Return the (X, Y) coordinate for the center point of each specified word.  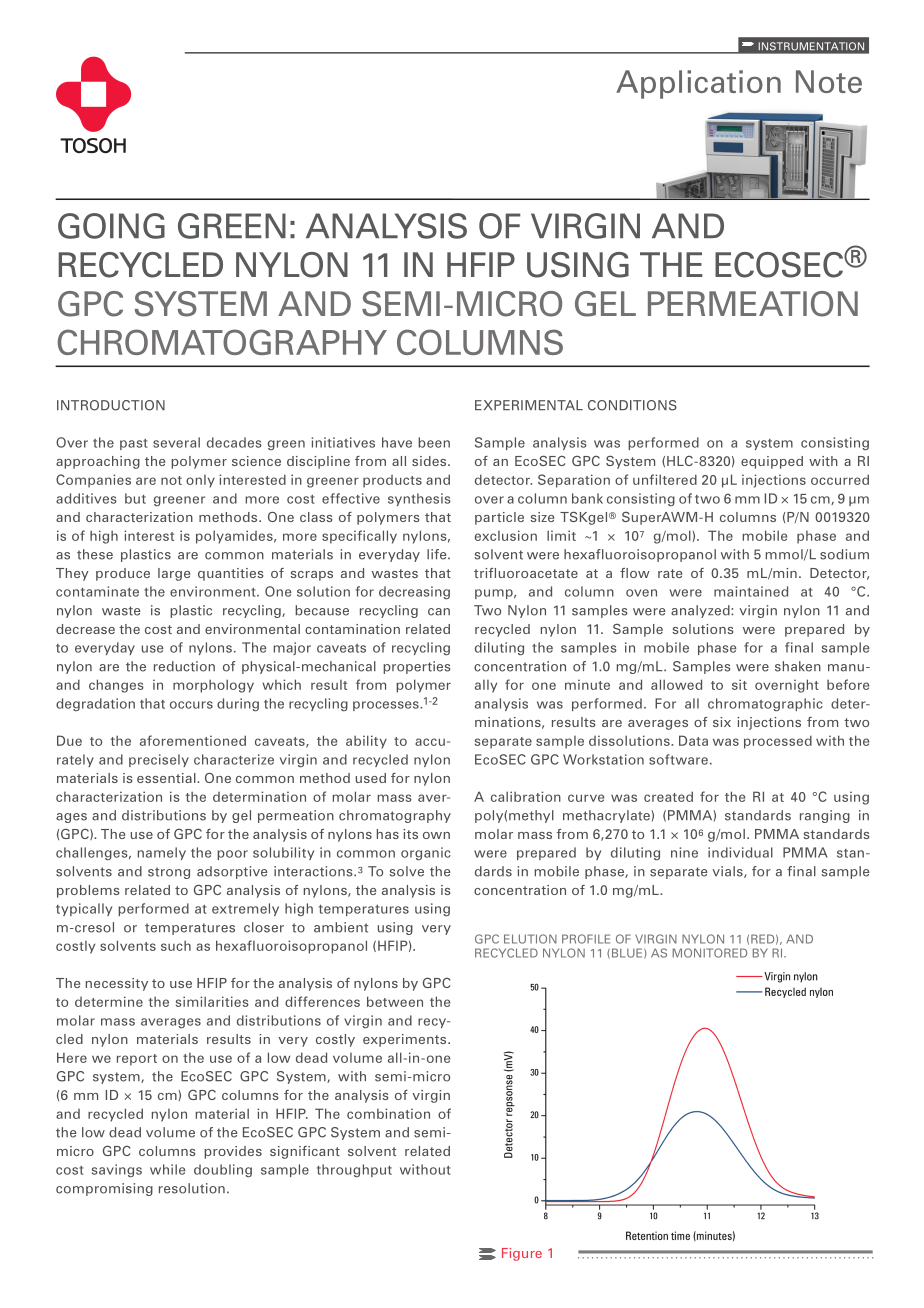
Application (698, 84)
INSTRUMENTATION (811, 46)
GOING (111, 226)
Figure (522, 1254)
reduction (184, 666)
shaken (798, 666)
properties (417, 667)
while (167, 1169)
